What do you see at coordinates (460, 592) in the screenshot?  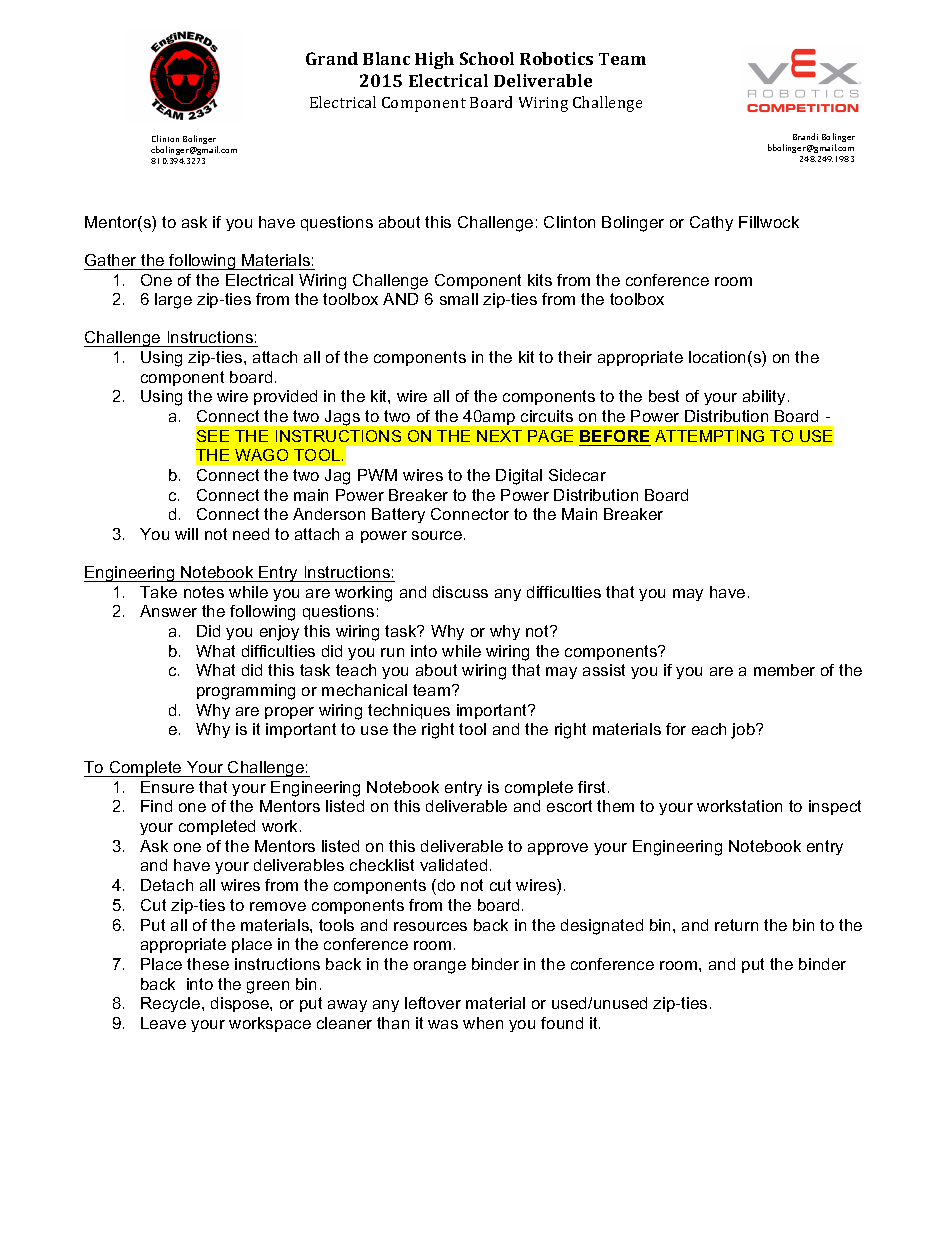 I see `discuss` at bounding box center [460, 592].
